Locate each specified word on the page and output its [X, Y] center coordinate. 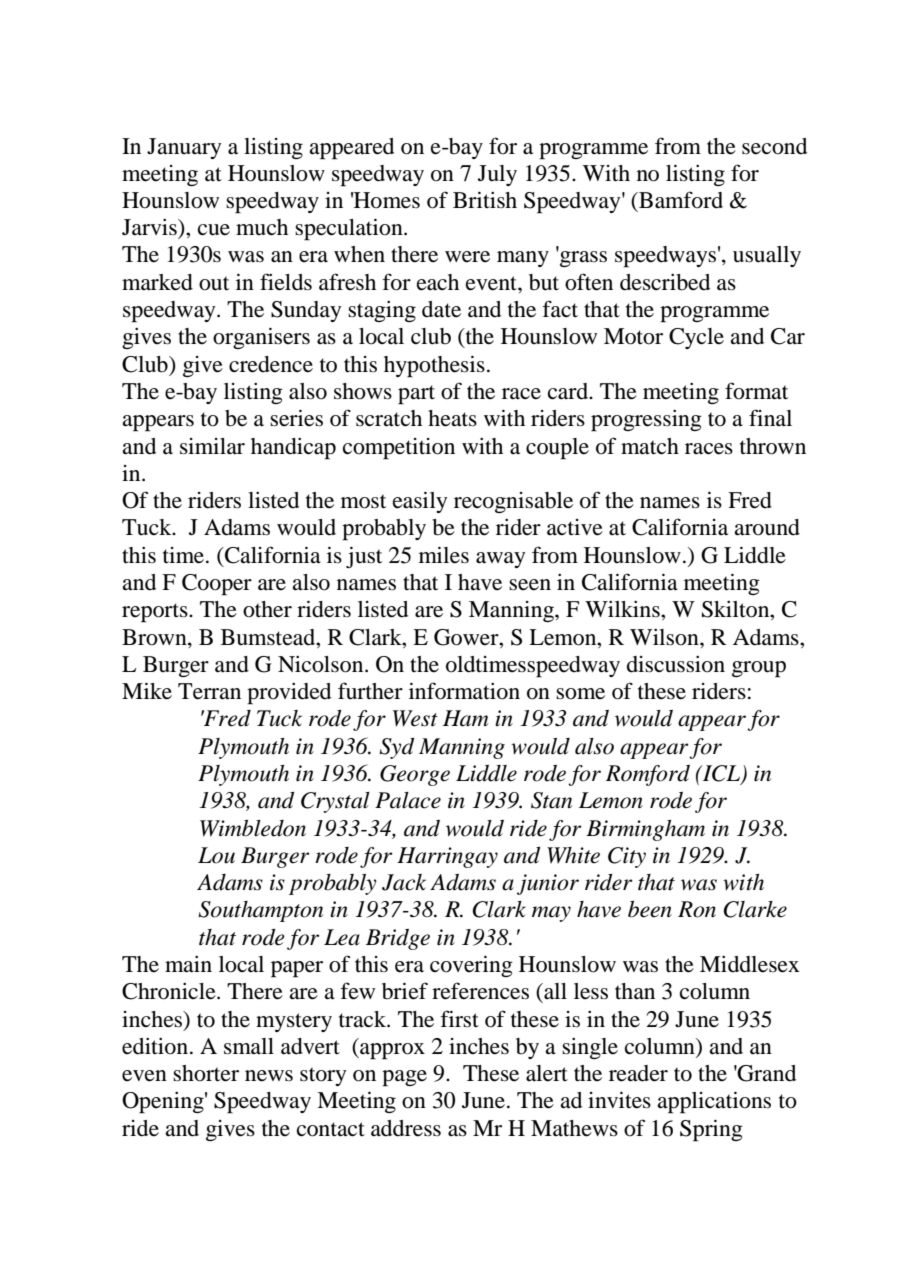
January [184, 148]
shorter [206, 1073]
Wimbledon [253, 828]
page [404, 1078]
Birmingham [645, 830]
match [650, 446]
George [415, 775]
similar [212, 446]
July [497, 175]
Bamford [680, 200]
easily [420, 502]
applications [714, 1102]
